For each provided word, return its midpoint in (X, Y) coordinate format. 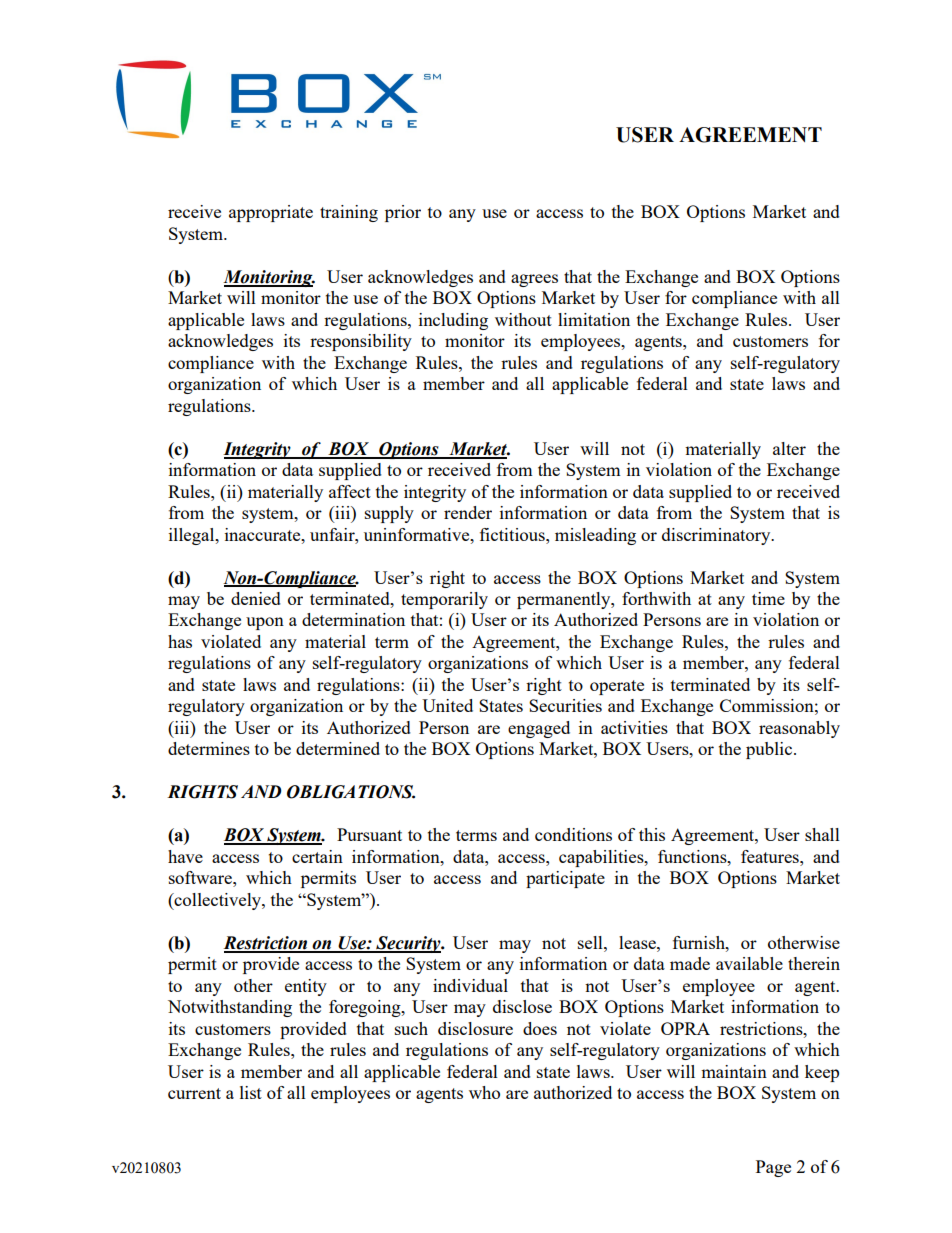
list (251, 1092)
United (447, 705)
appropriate (271, 213)
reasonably (799, 729)
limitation (594, 319)
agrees (534, 280)
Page (773, 1168)
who (484, 1092)
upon (265, 623)
